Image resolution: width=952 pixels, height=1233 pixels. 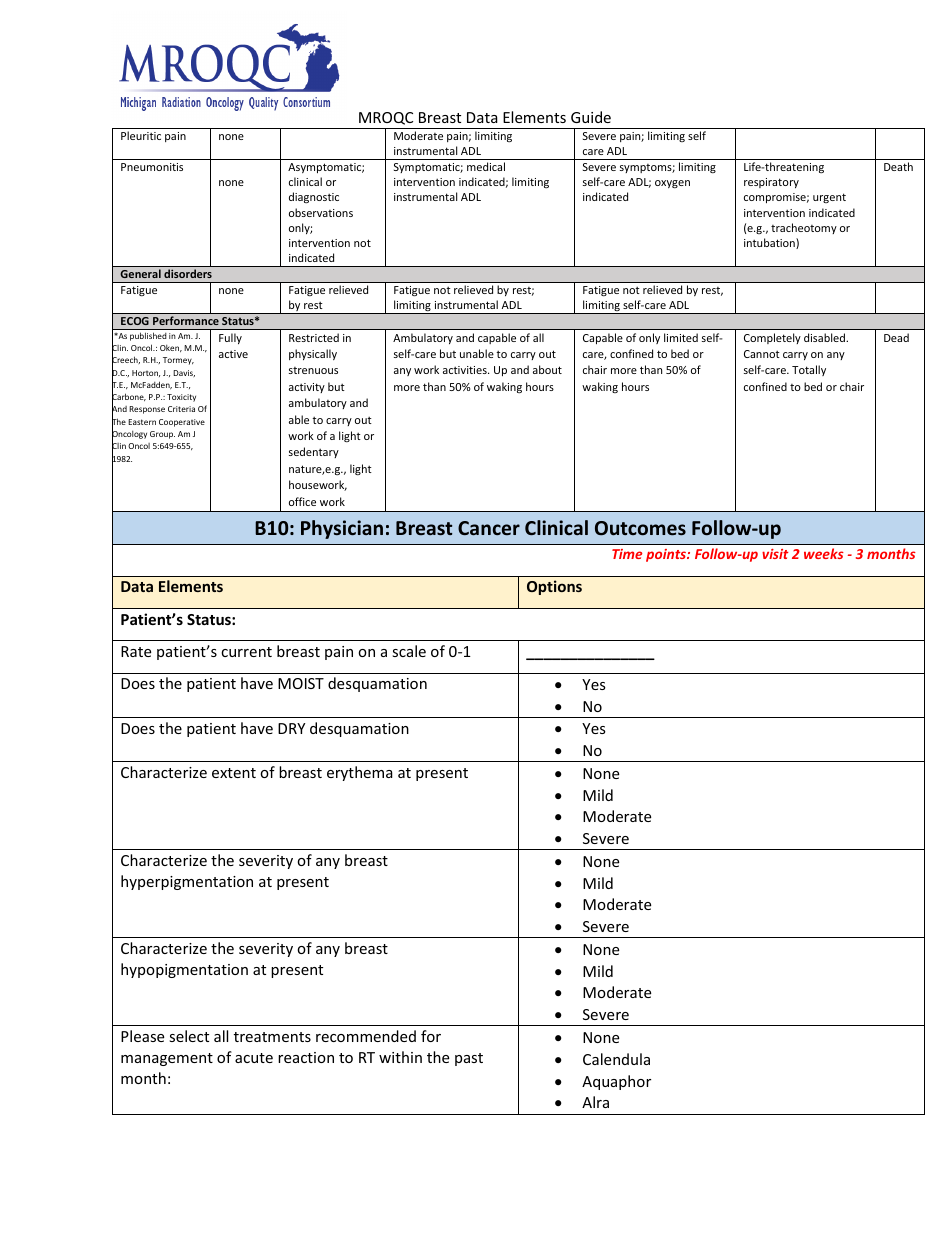 I want to click on Cooperative, so click(x=182, y=423).
